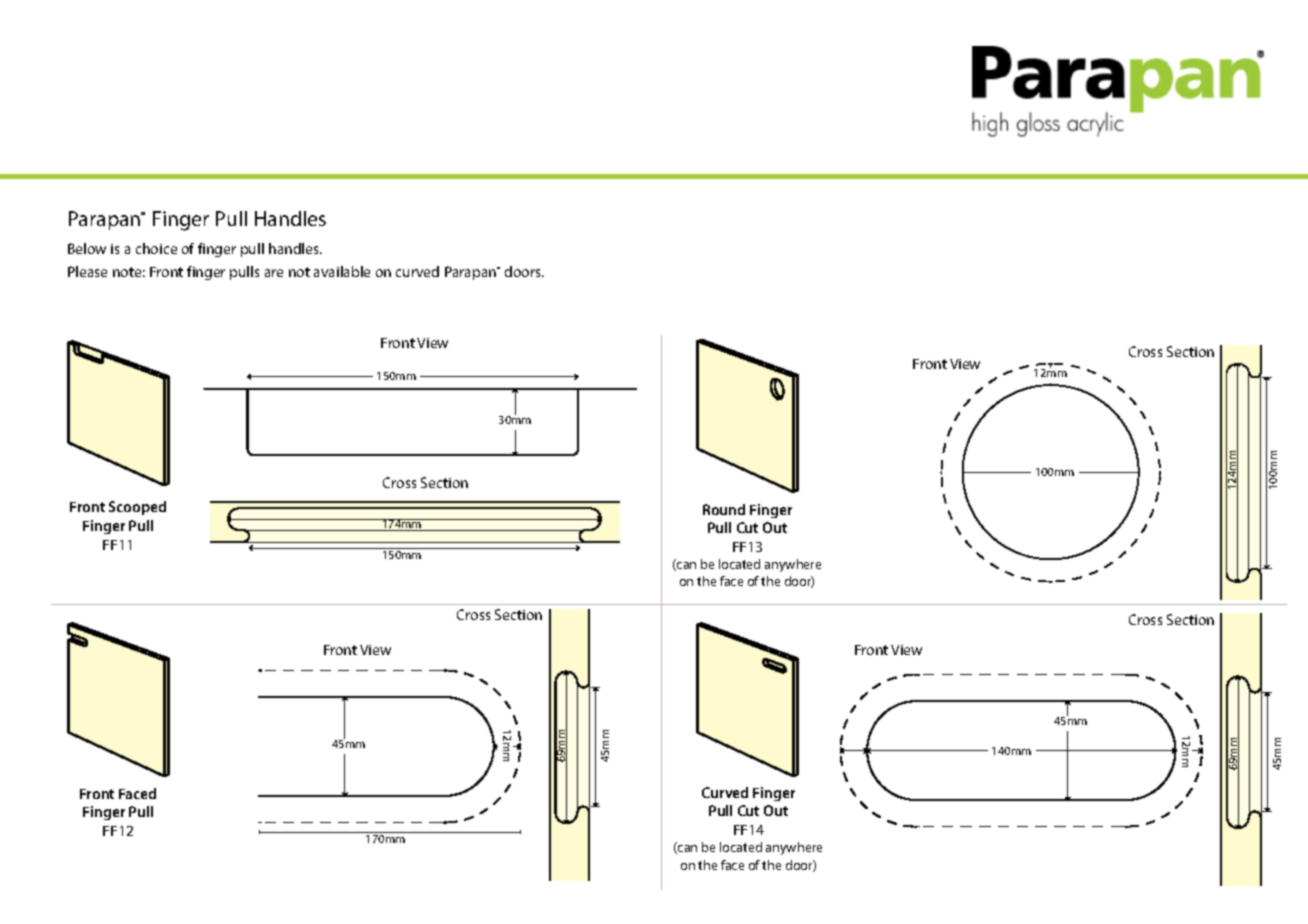 This document has width=1308, height=924. Describe the element at coordinates (137, 508) in the document. I see `Scooped` at that location.
